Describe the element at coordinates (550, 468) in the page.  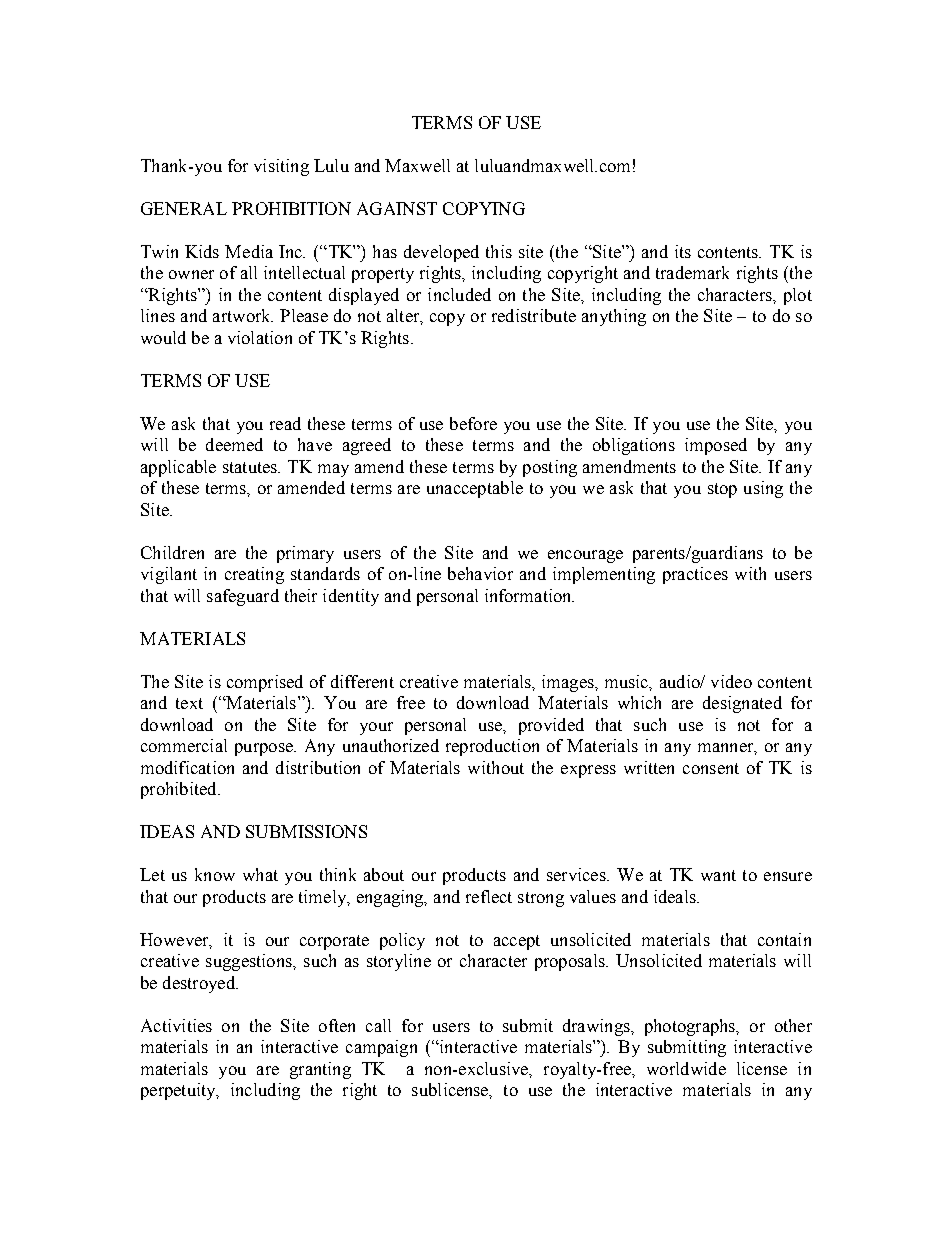
I see `posting` at that location.
